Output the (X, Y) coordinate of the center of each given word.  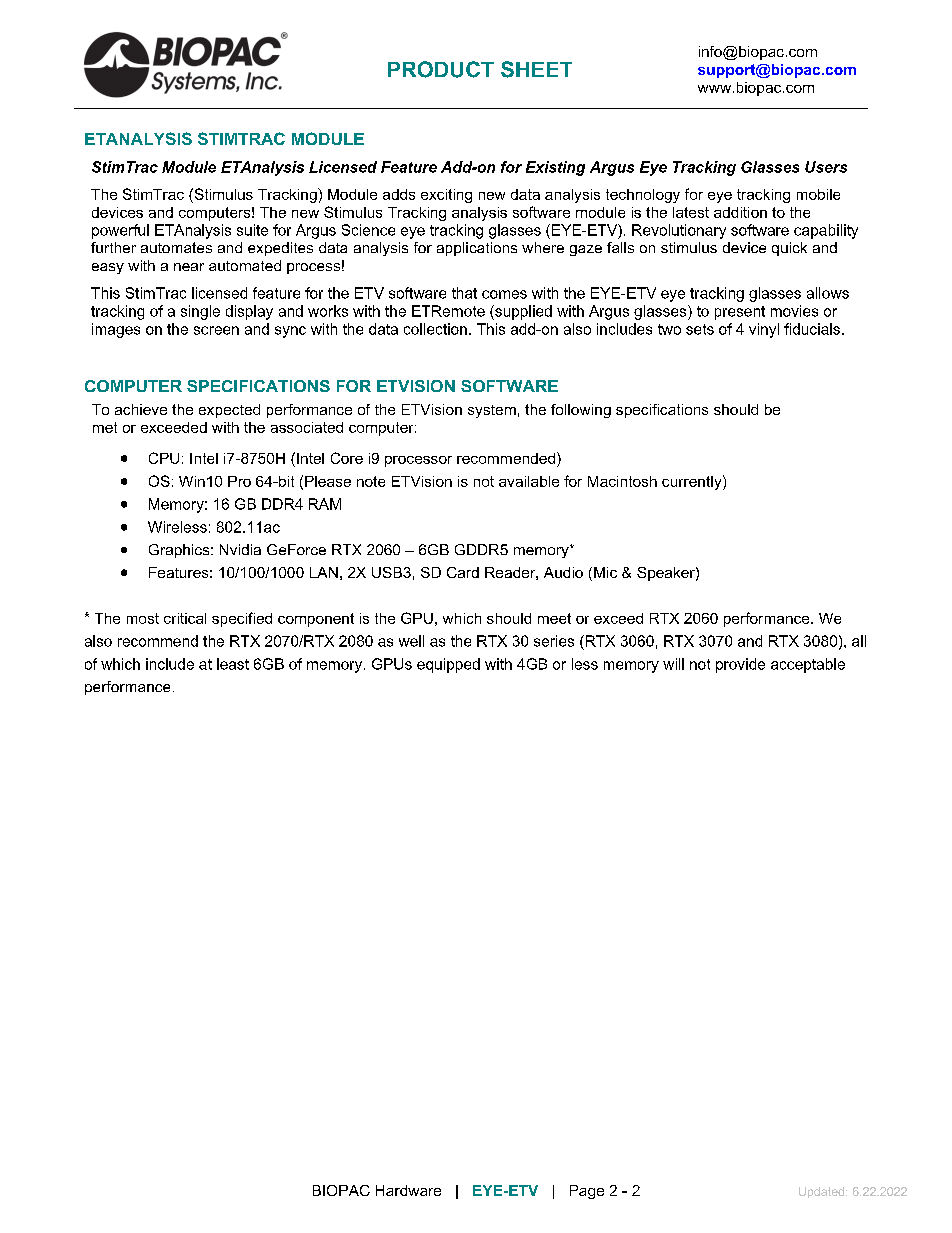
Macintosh (622, 481)
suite (252, 230)
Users (826, 167)
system (492, 411)
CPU (164, 458)
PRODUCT (441, 69)
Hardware (408, 1190)
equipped (448, 665)
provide (740, 665)
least (233, 664)
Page (587, 1192)
